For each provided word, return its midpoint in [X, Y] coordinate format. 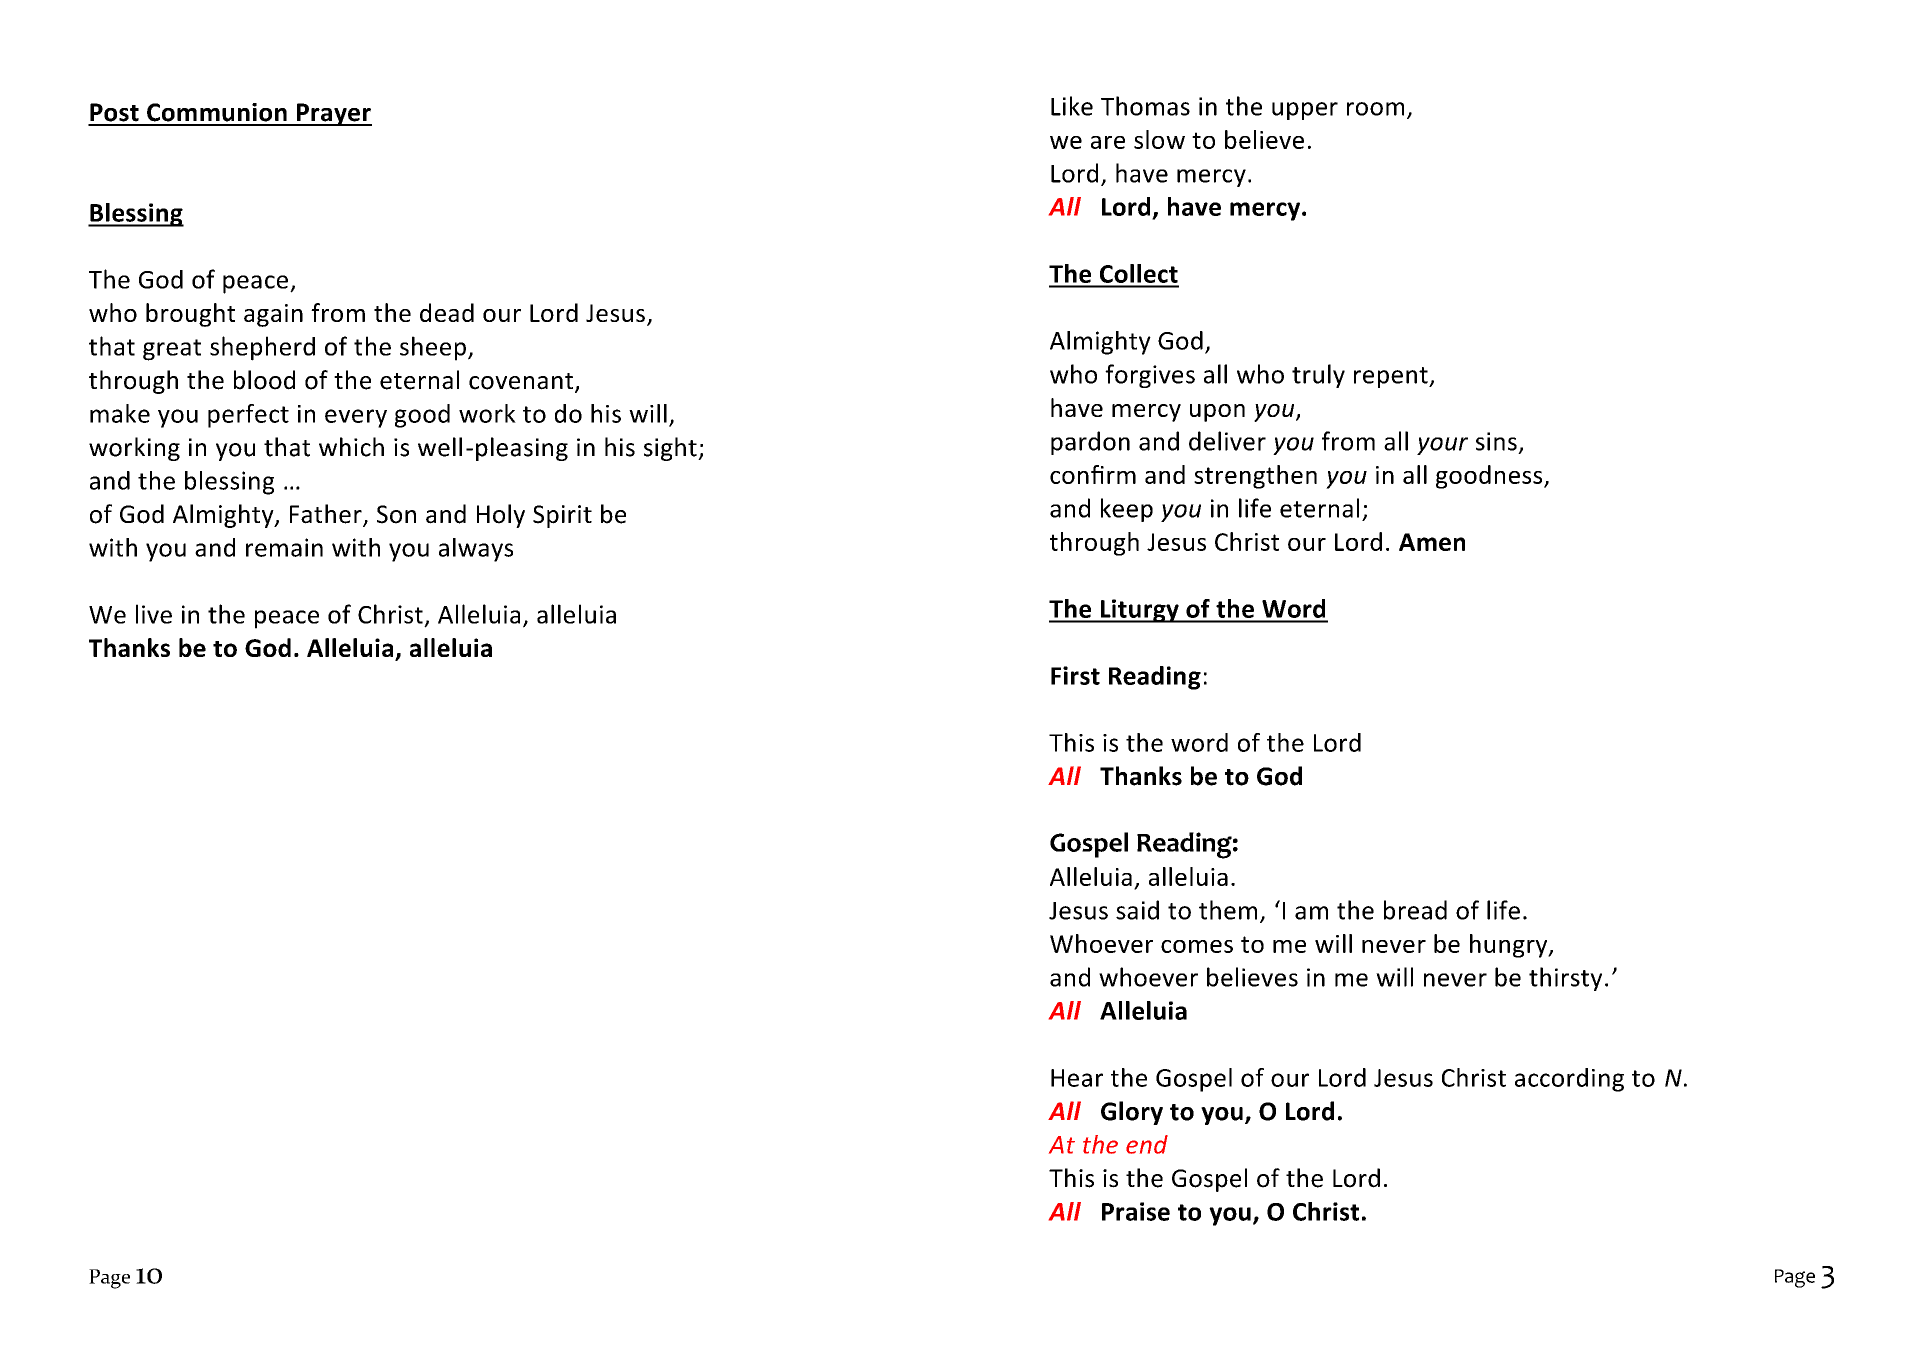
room [1375, 109]
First [1075, 675]
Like [1072, 106]
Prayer [333, 114]
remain [284, 547]
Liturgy [1139, 611]
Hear [1077, 1078]
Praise [1136, 1211]
